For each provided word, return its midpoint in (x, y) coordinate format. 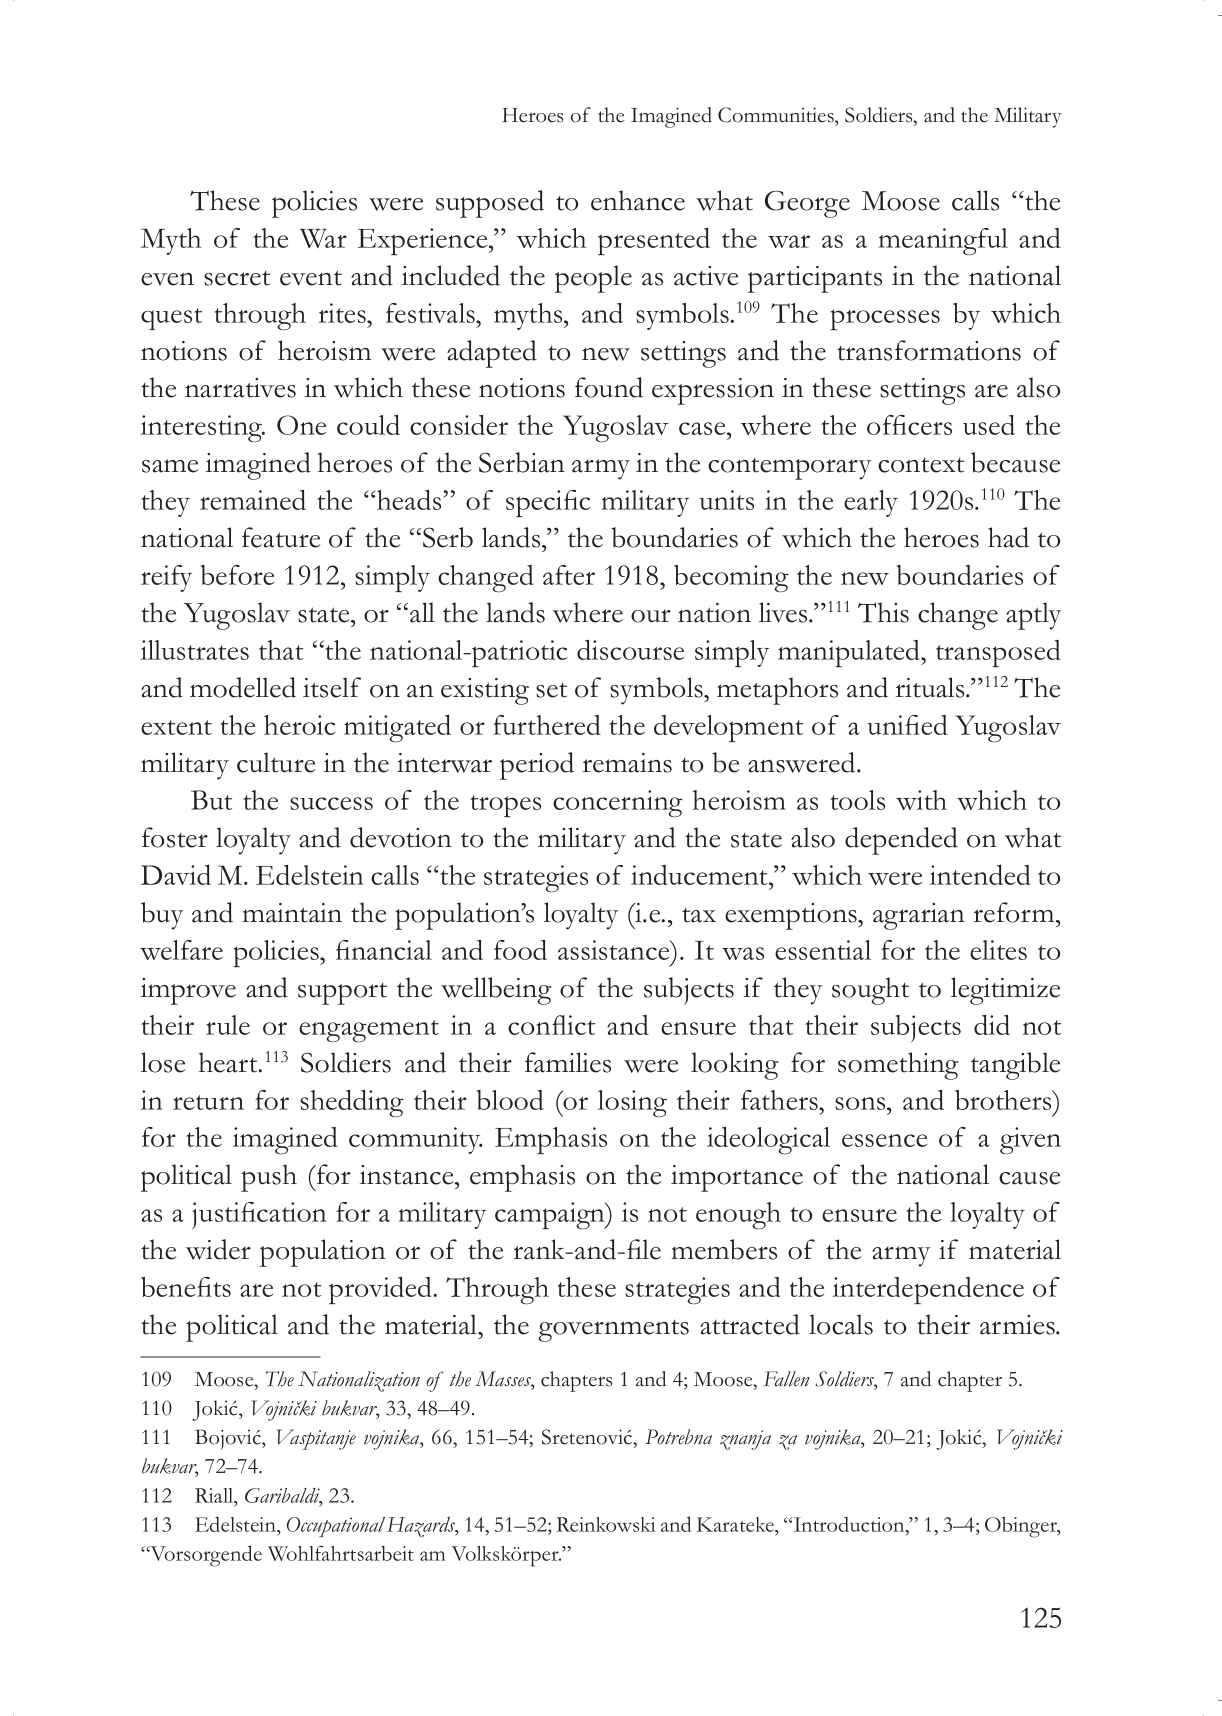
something (898, 1066)
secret (237, 278)
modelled (243, 687)
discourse (630, 650)
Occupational (336, 1527)
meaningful (943, 241)
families (568, 1062)
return (208, 1102)
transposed (998, 653)
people (593, 279)
